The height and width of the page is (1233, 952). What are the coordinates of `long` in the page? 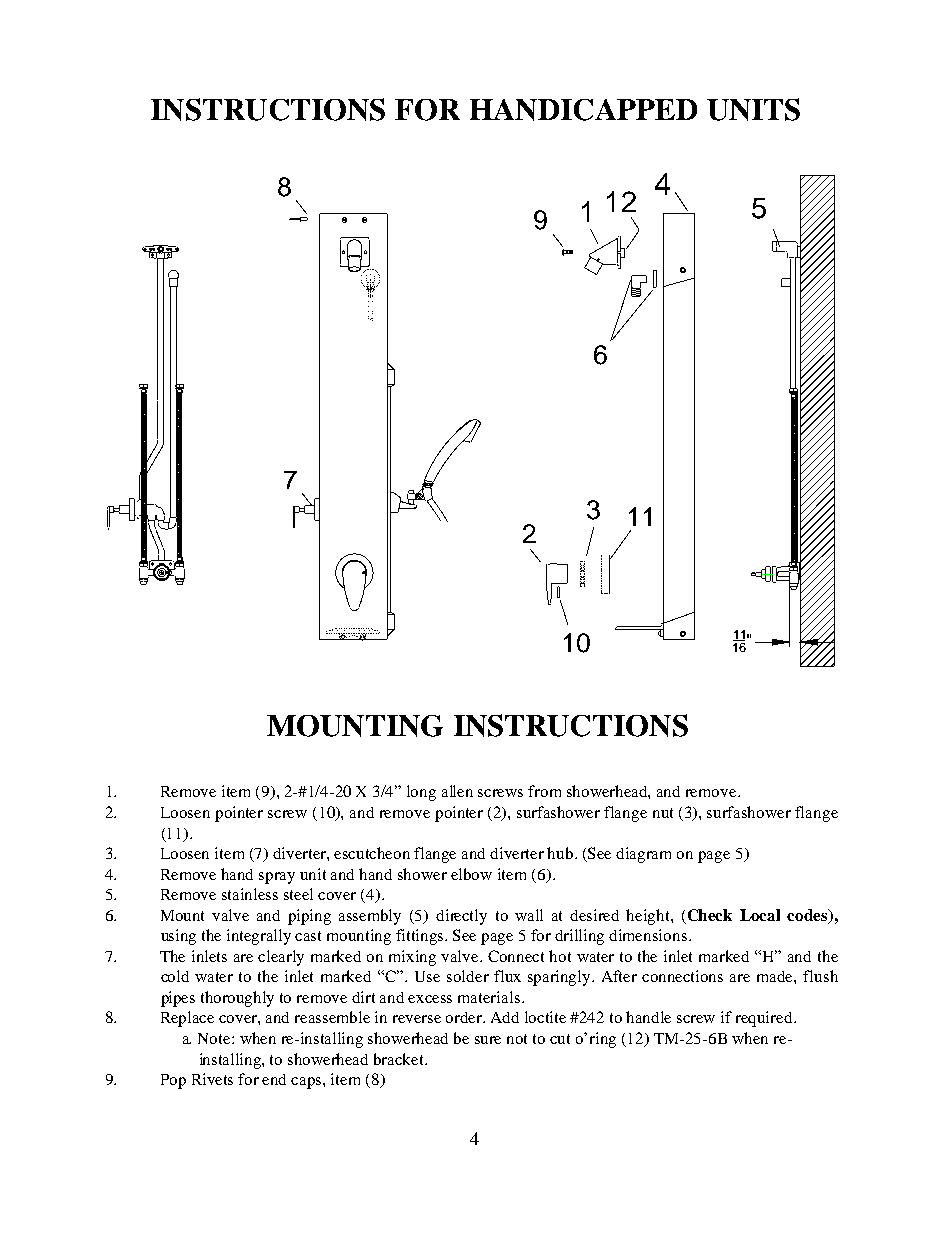 It's located at (421, 793).
